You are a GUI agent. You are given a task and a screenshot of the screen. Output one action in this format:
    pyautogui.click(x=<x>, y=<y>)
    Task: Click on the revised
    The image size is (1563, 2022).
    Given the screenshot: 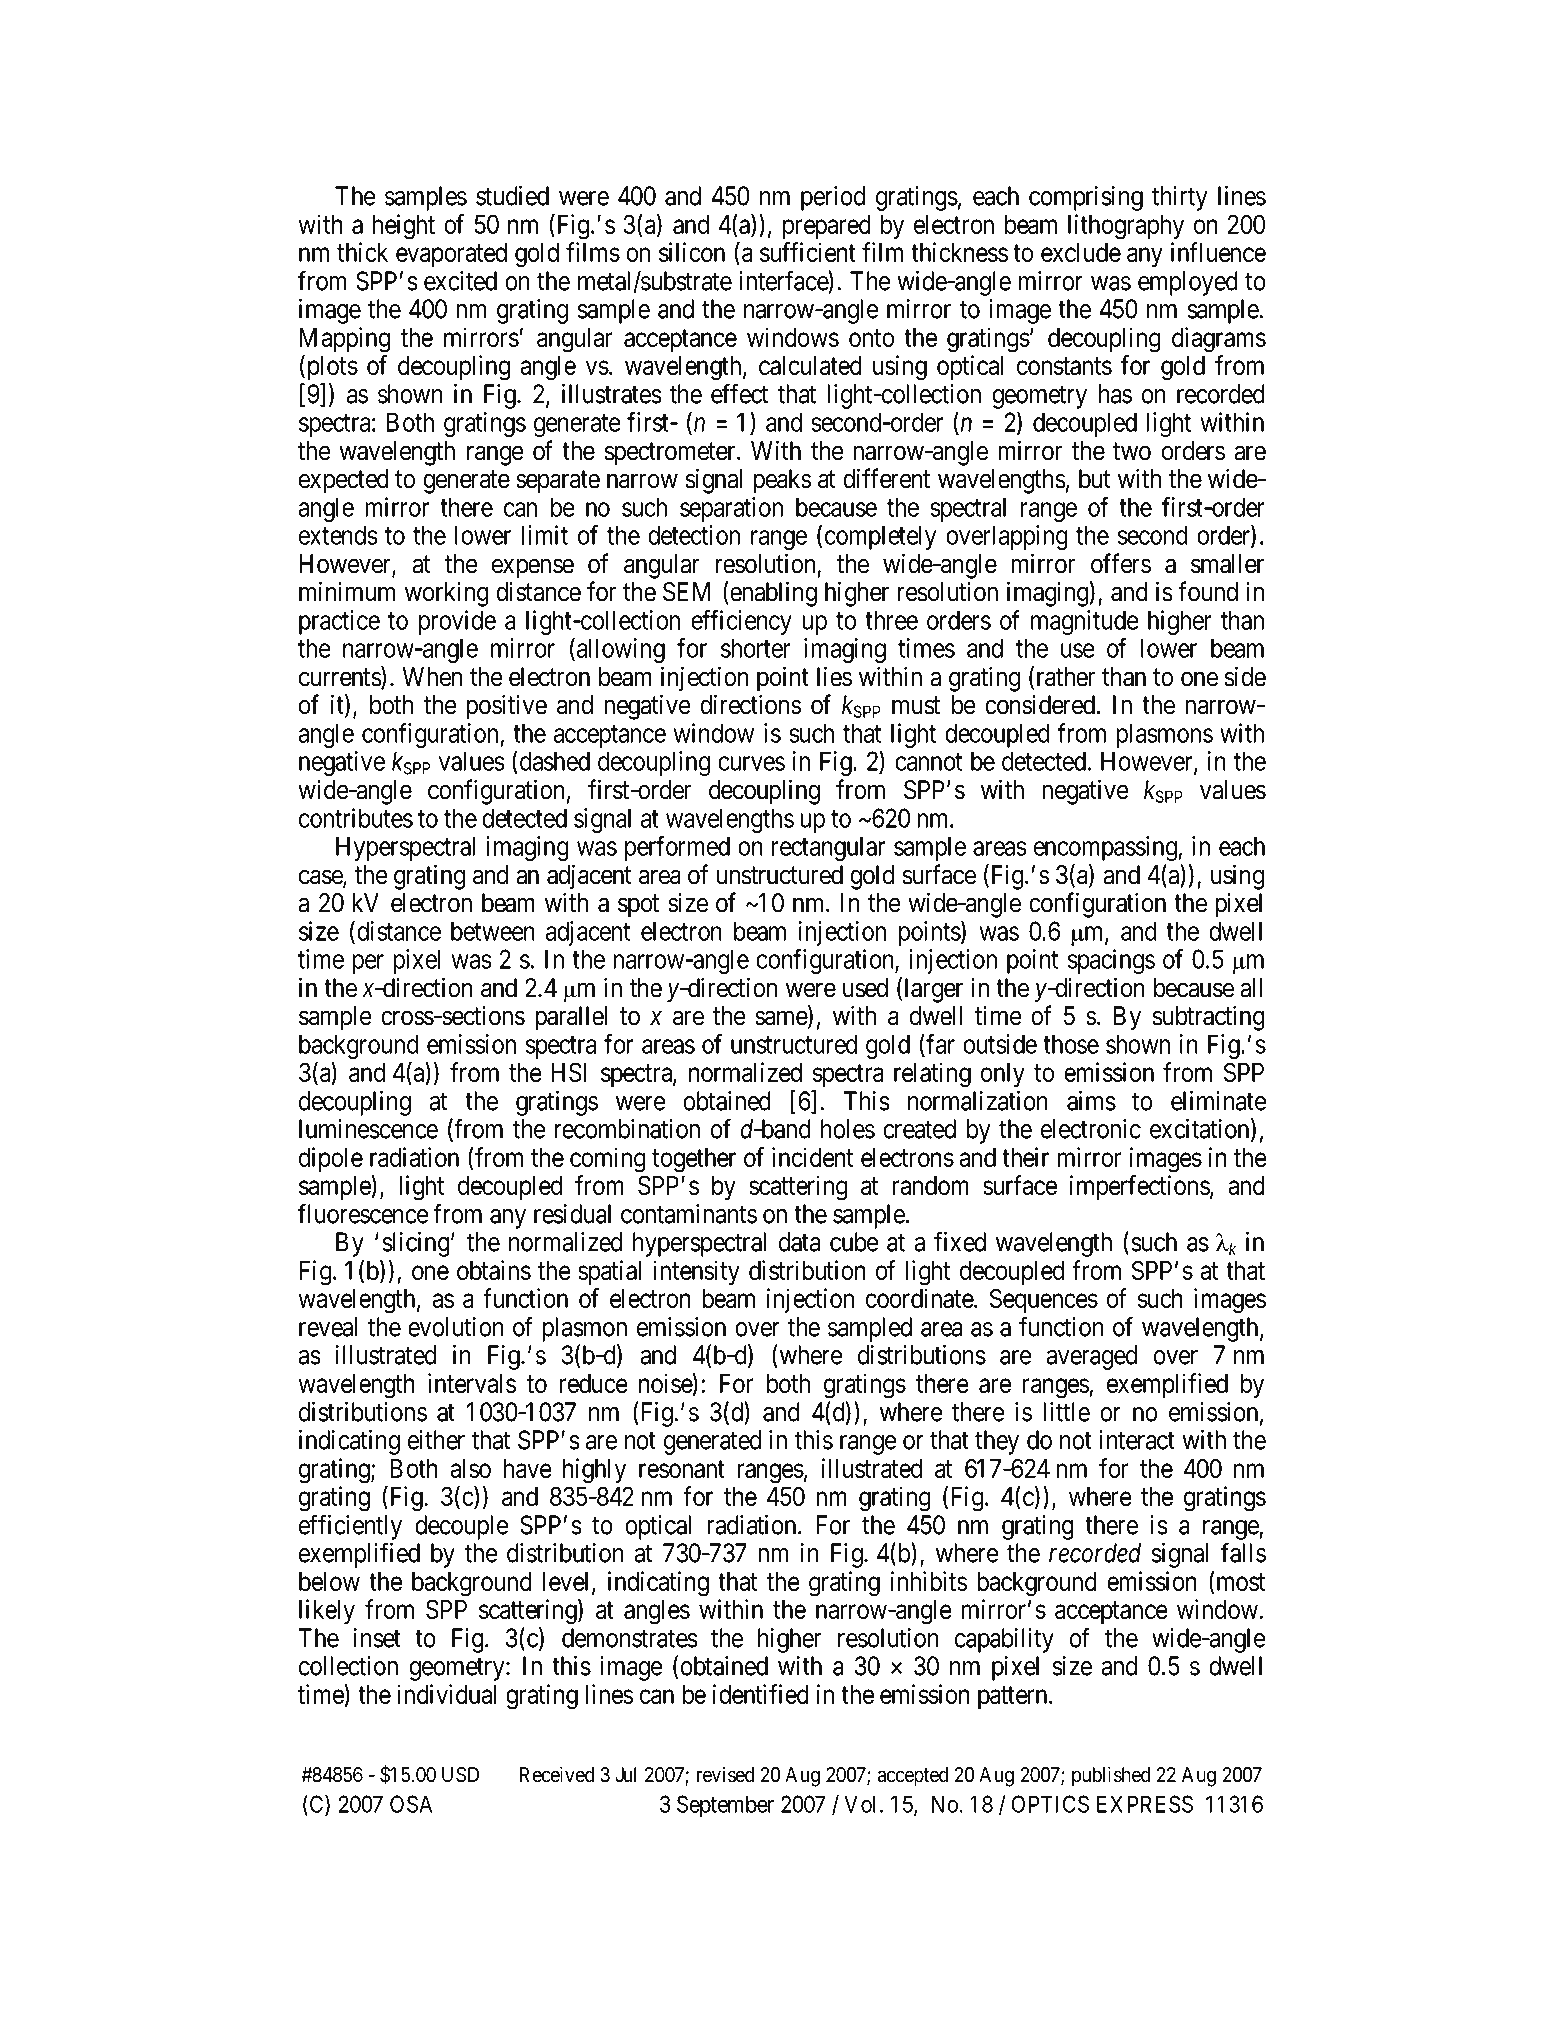 What is the action you would take?
    pyautogui.click(x=725, y=1774)
